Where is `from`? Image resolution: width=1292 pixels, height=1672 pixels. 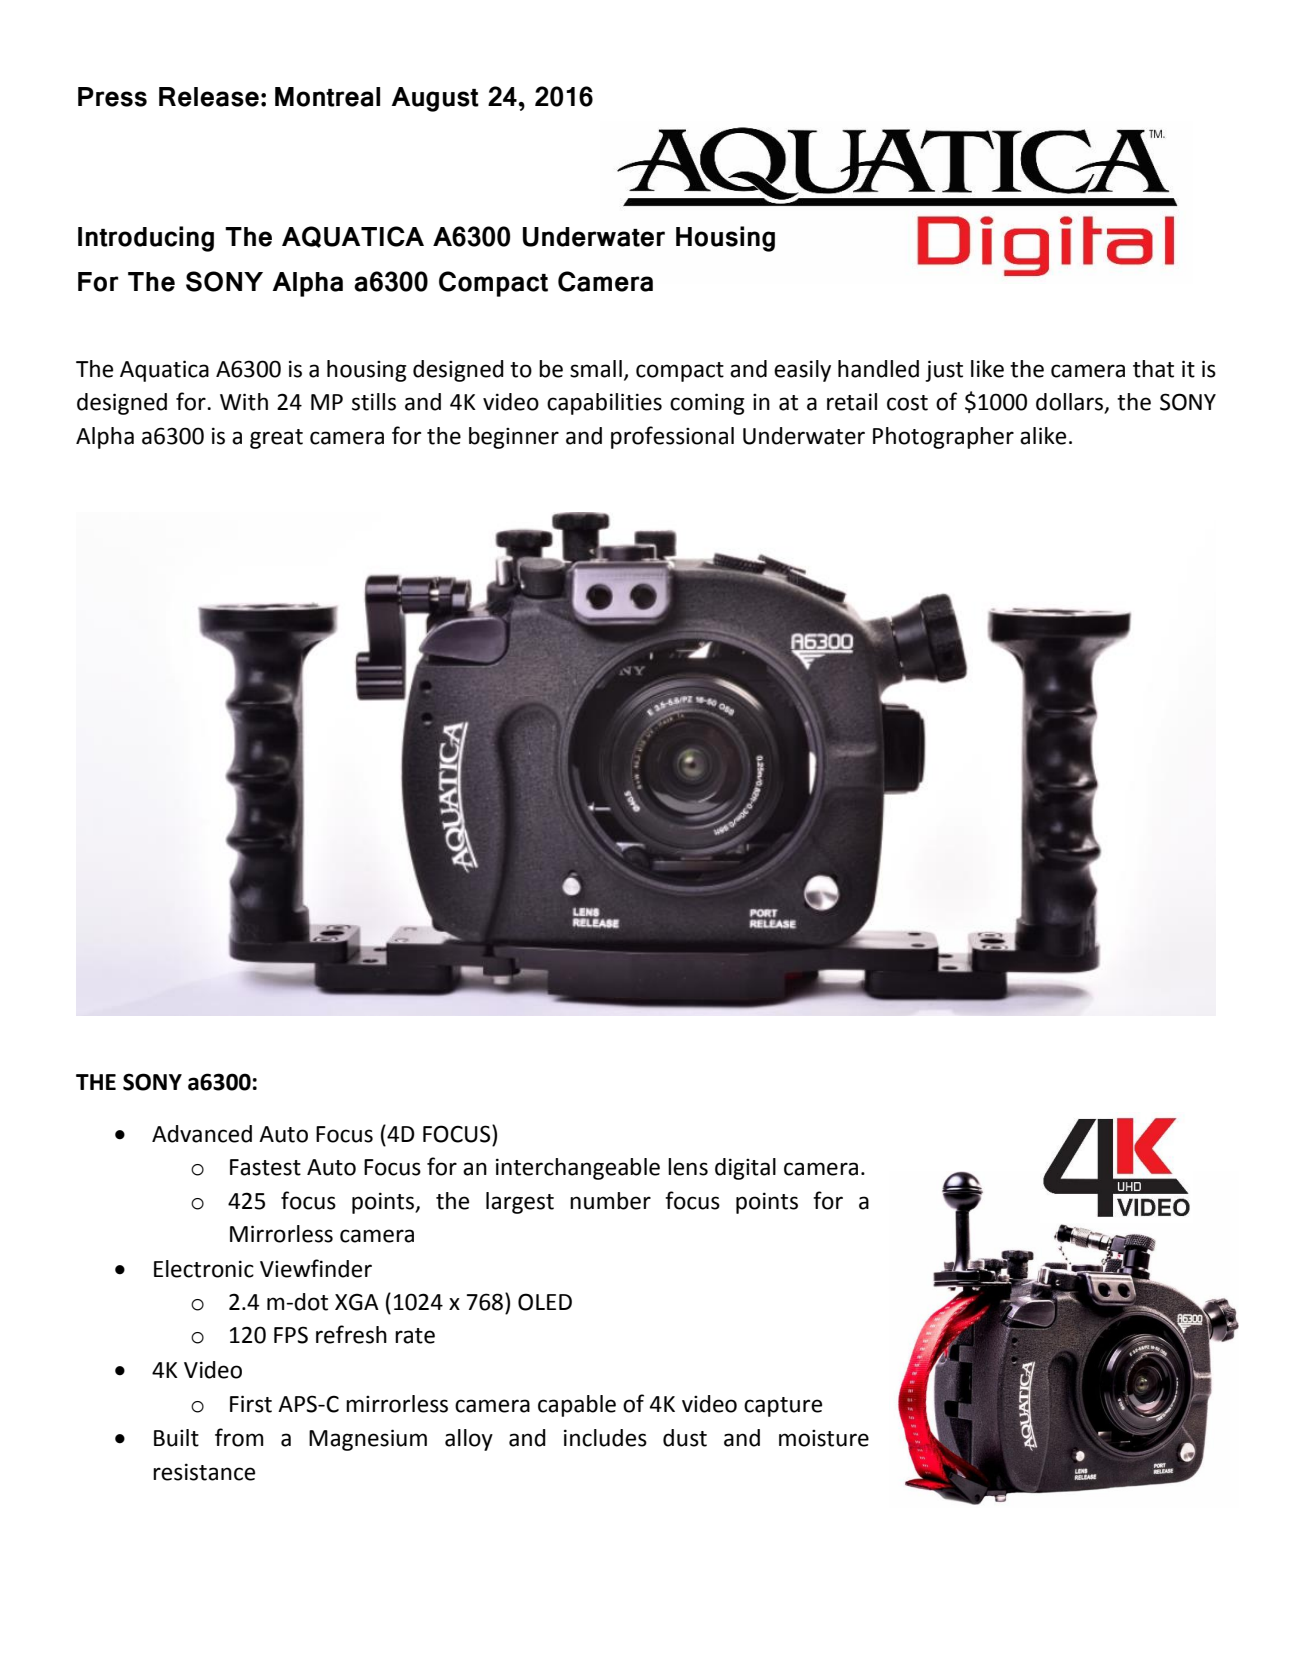
from is located at coordinates (239, 1437).
